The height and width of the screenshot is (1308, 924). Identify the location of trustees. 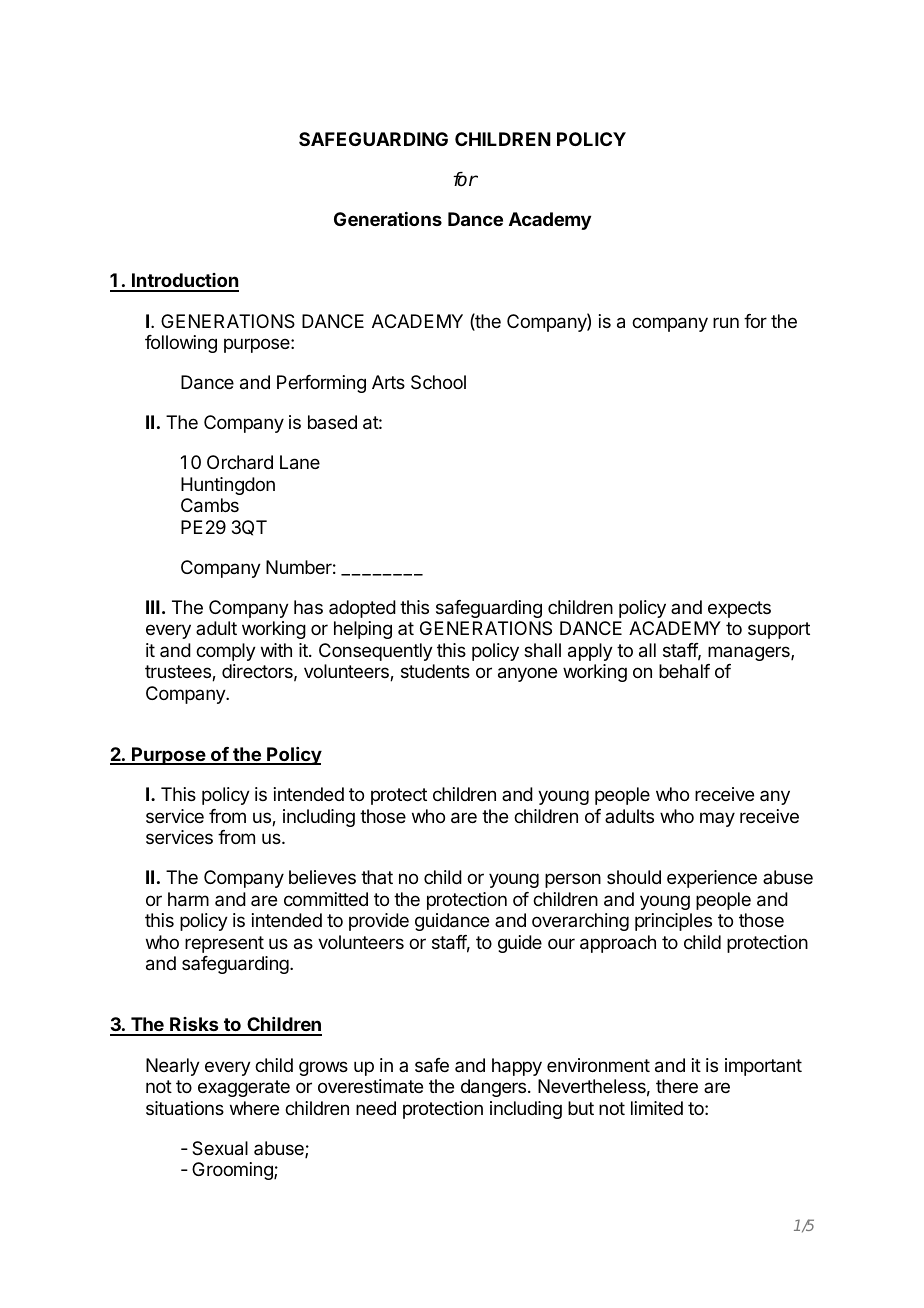
(179, 673).
